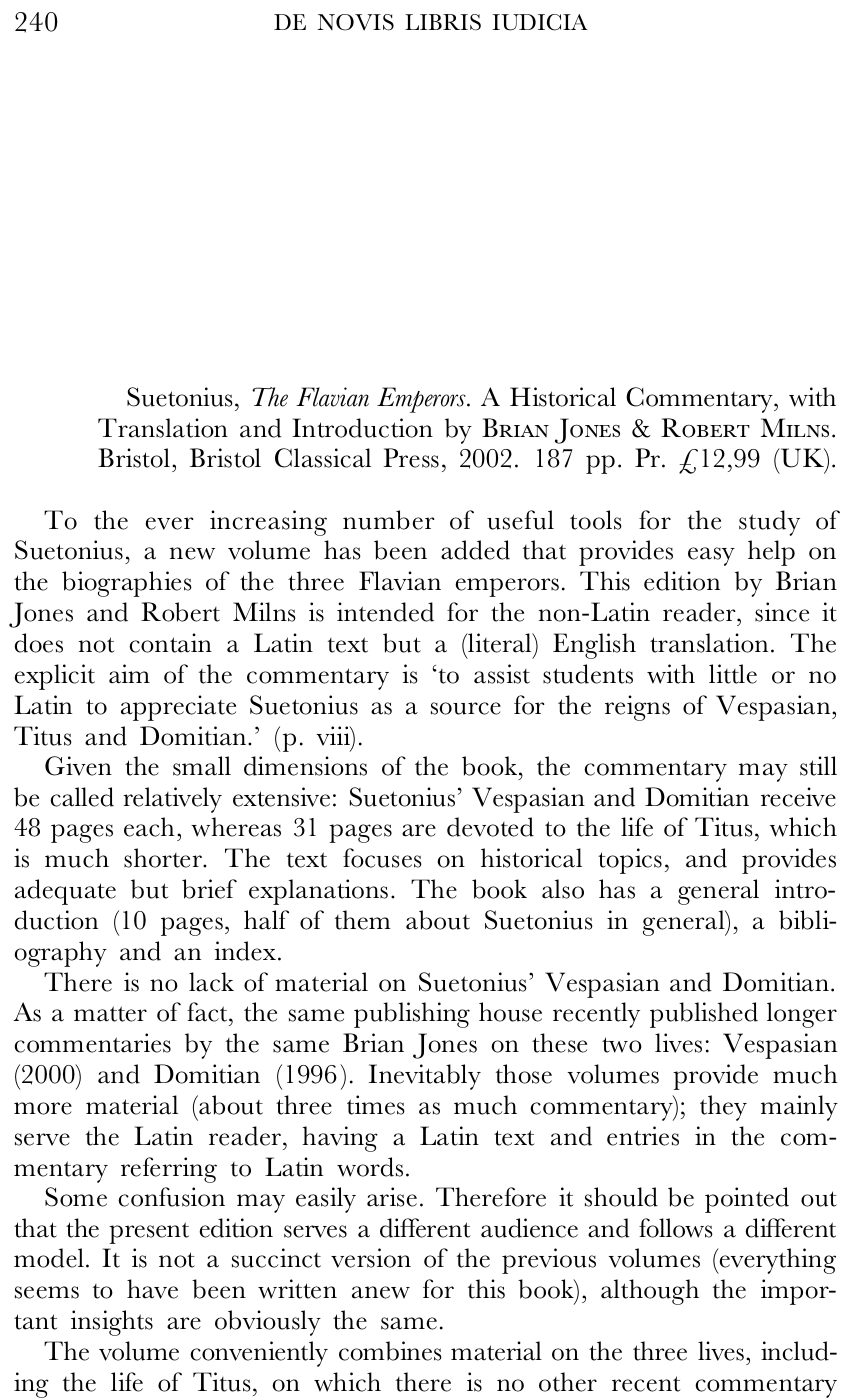 The width and height of the document is (864, 1400). Describe the element at coordinates (733, 674) in the document. I see `little` at that location.
